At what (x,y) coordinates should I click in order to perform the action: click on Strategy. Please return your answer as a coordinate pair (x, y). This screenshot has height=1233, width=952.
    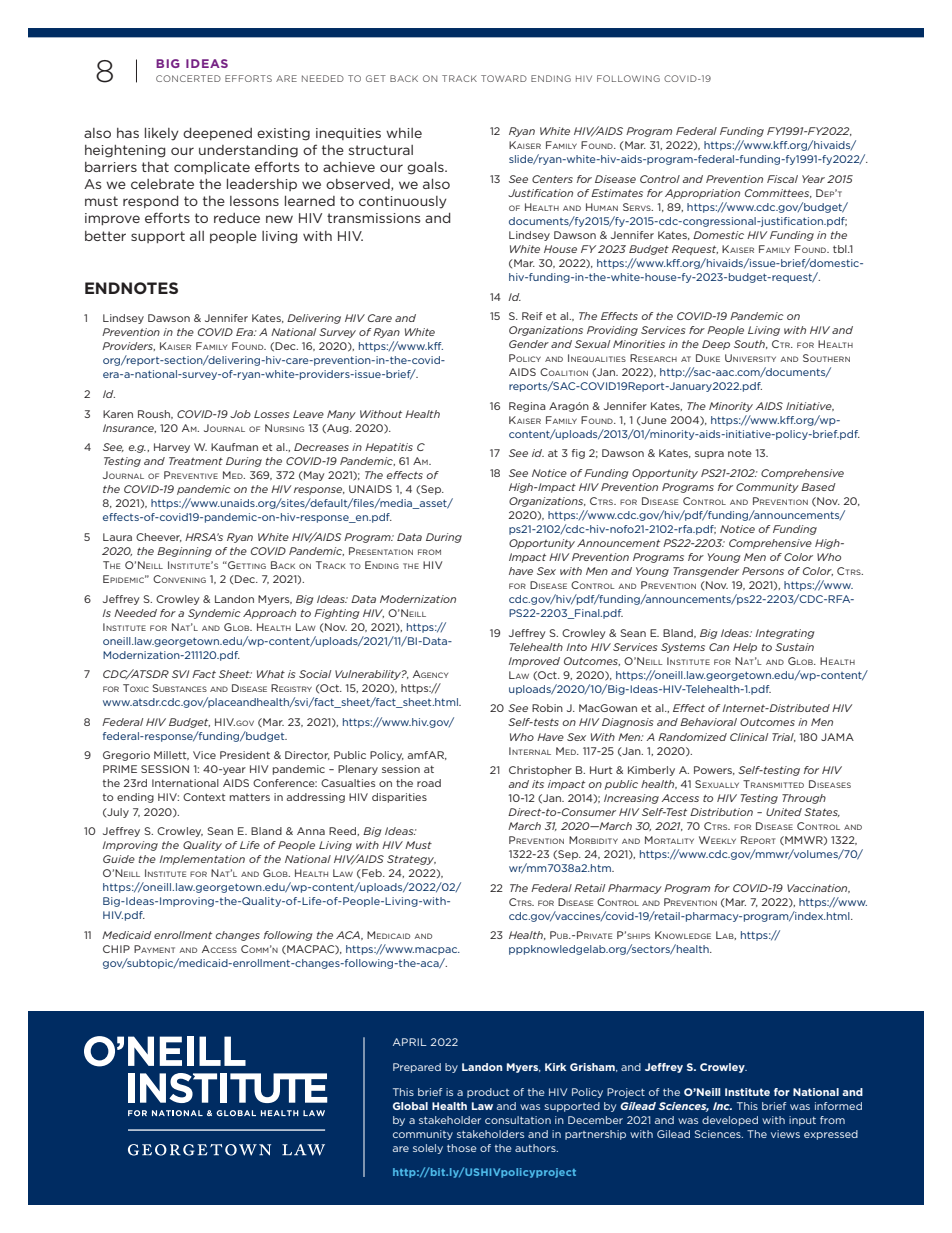
    Looking at the image, I should click on (411, 860).
